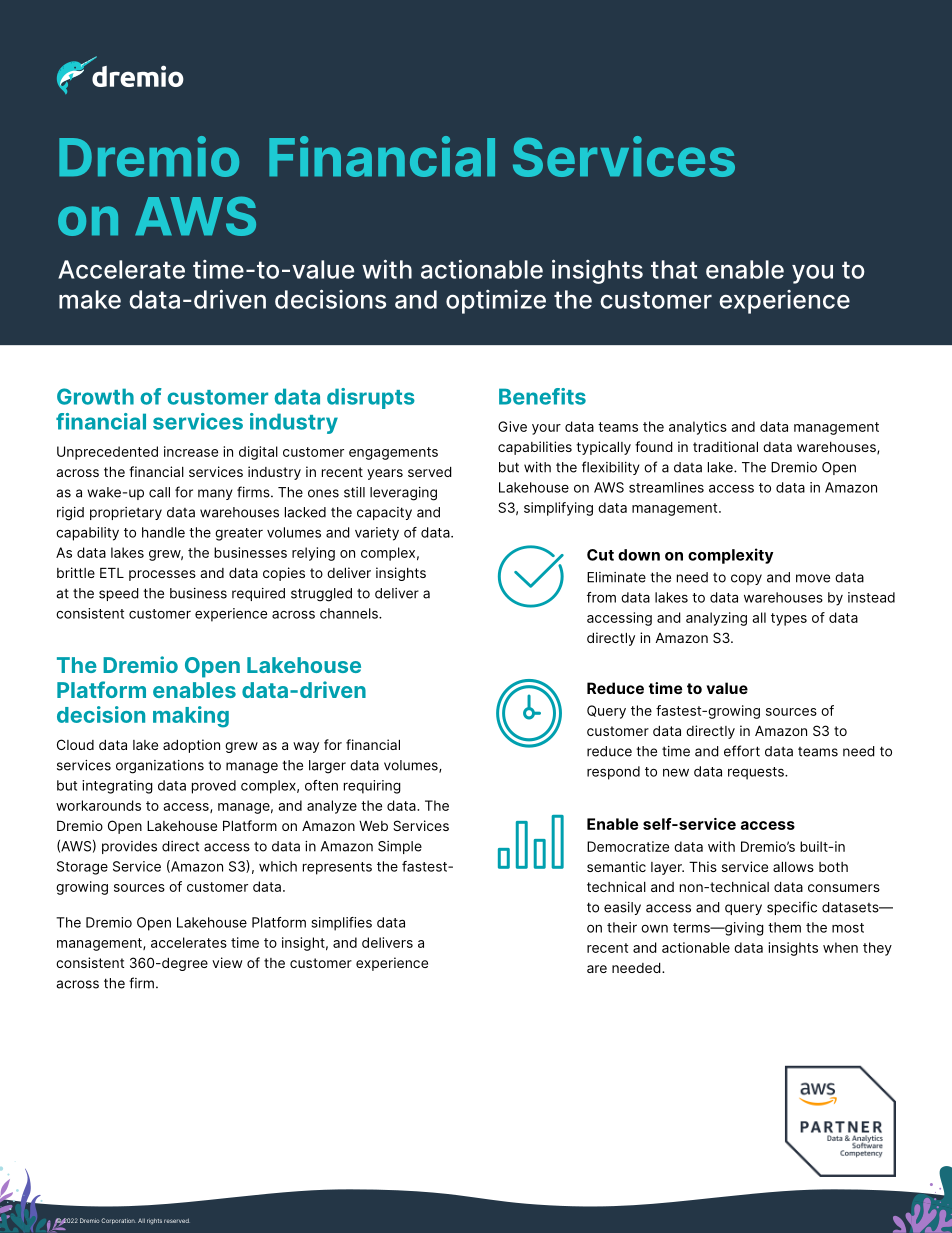 This screenshot has height=1233, width=952. What do you see at coordinates (163, 532) in the screenshot?
I see `handle` at bounding box center [163, 532].
